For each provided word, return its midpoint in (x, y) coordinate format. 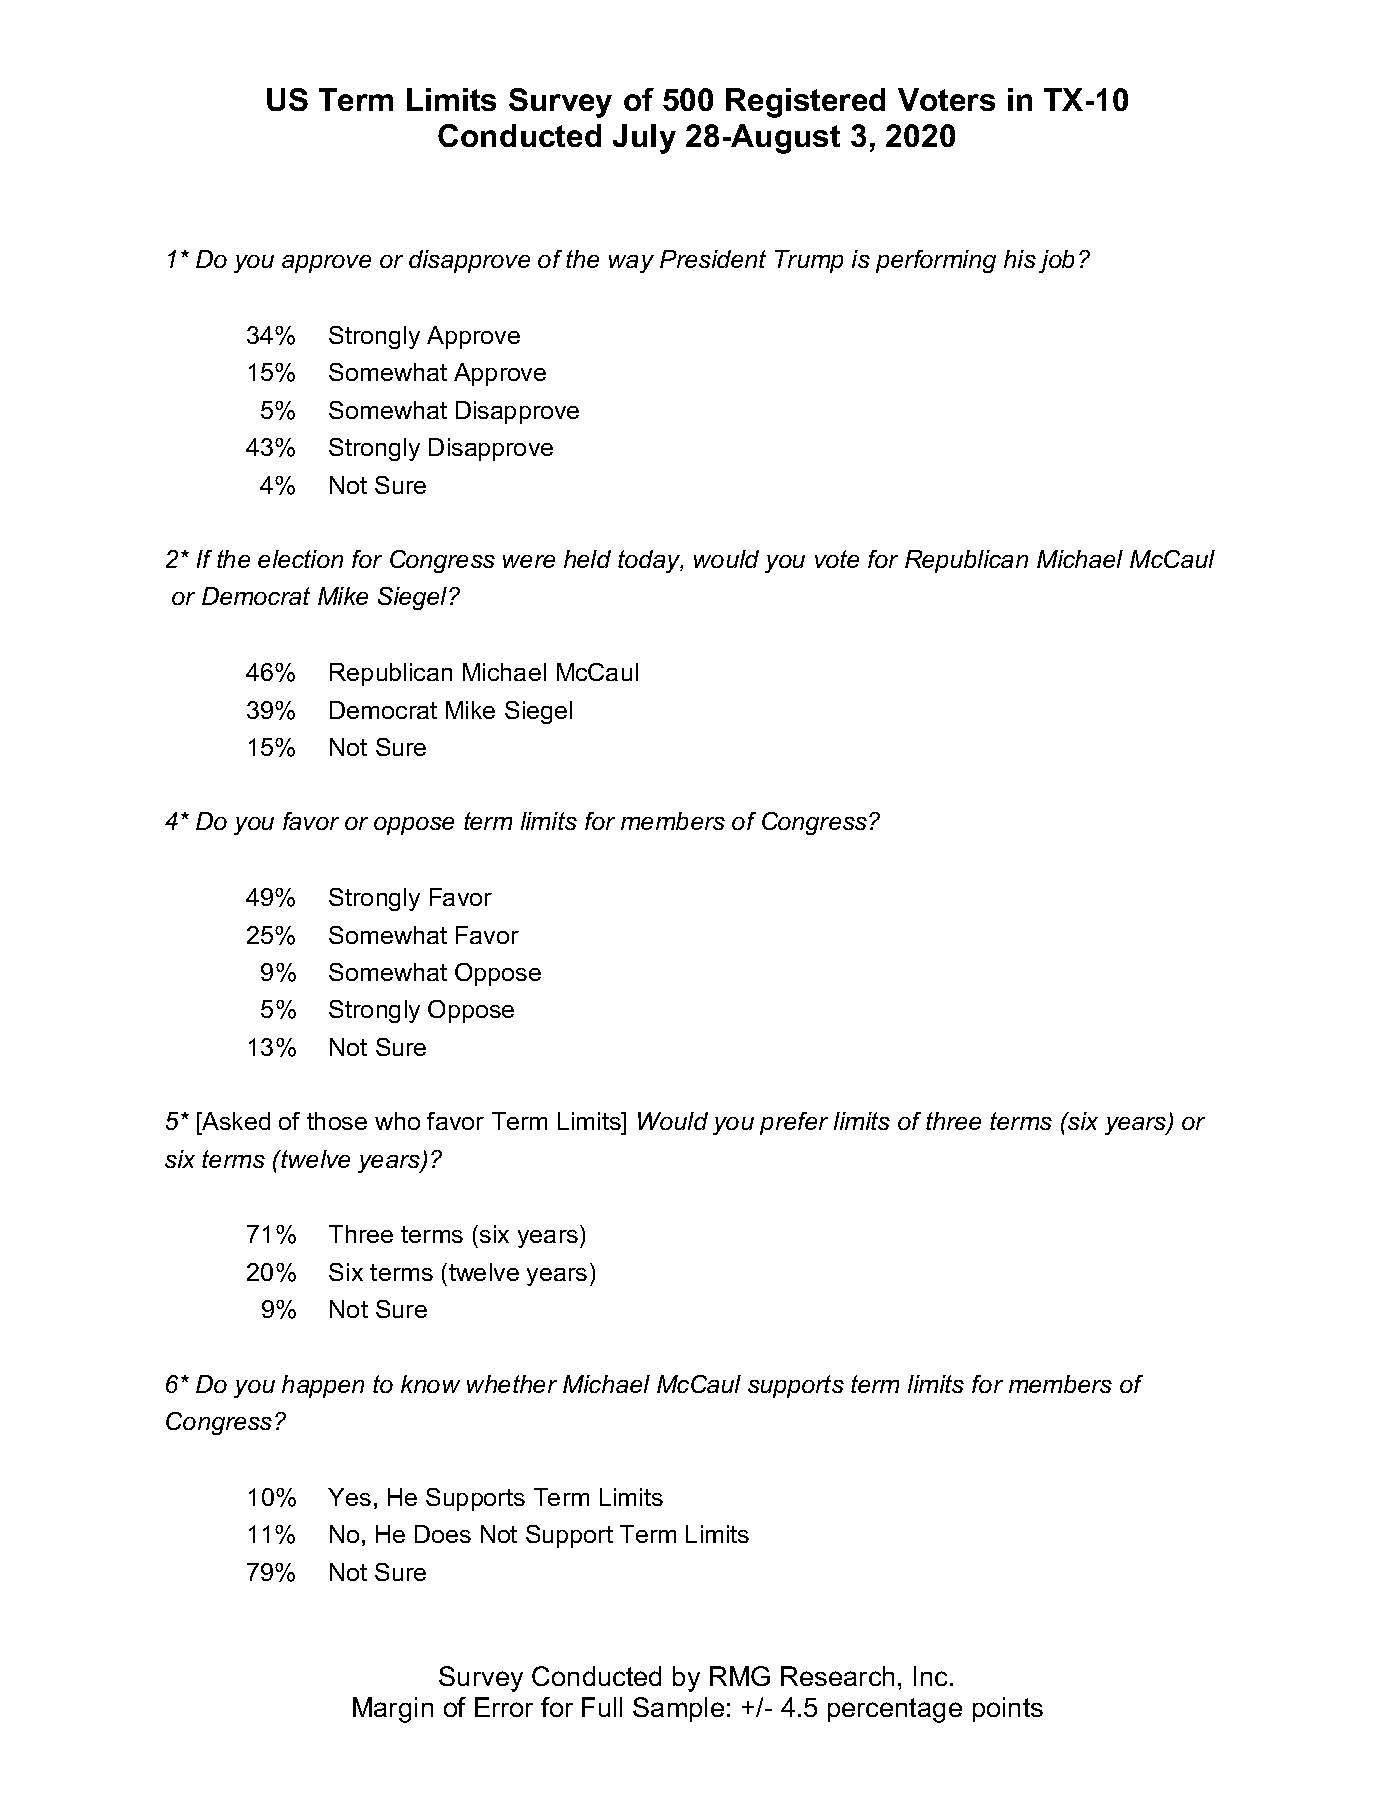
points (1008, 1709)
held (587, 559)
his (1020, 259)
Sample (678, 1709)
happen (323, 1386)
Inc (932, 1676)
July (644, 139)
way (631, 264)
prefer (794, 1123)
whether (512, 1384)
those (337, 1121)
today (650, 561)
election (300, 559)
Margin (393, 1710)
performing (936, 261)
